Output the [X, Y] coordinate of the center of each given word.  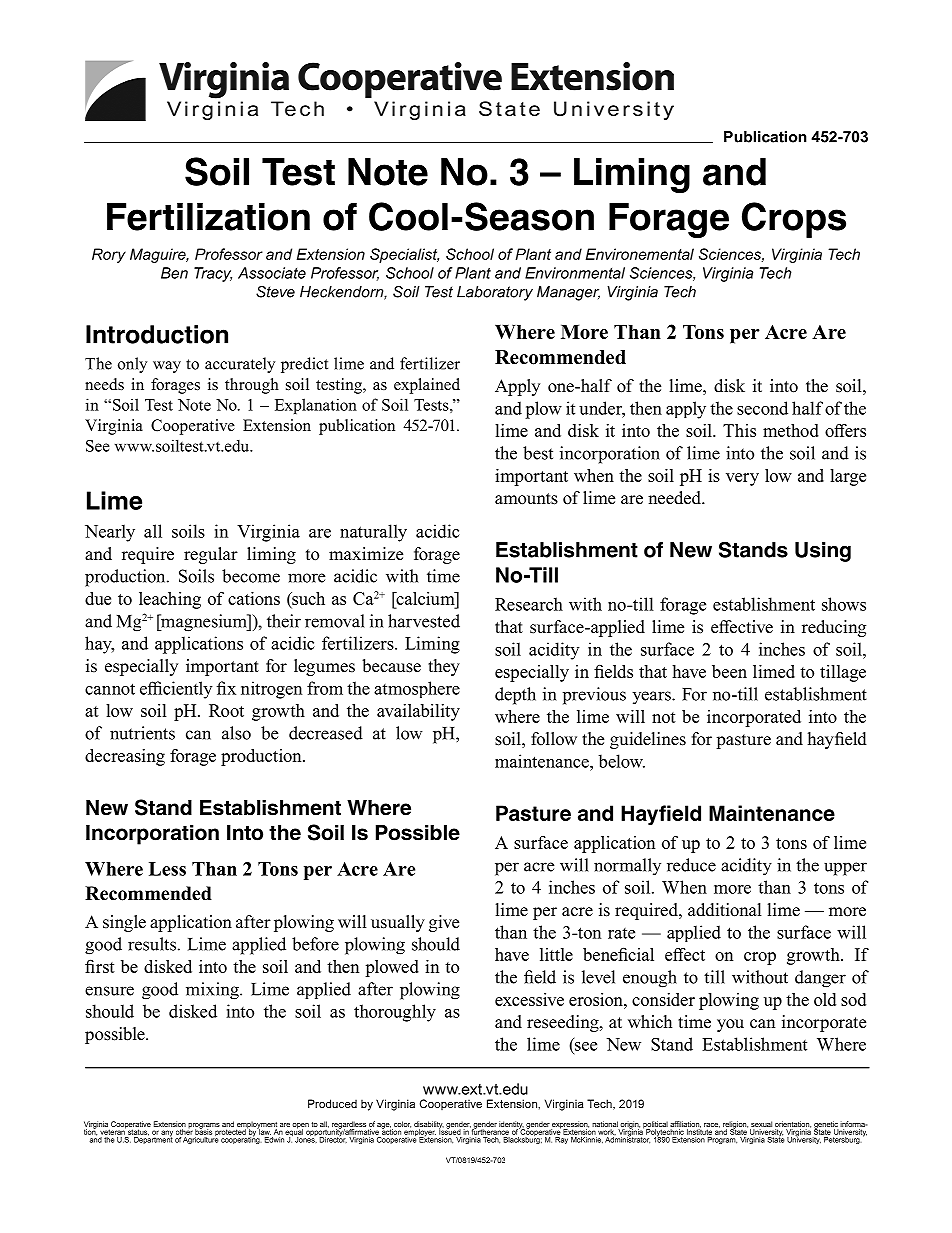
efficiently [176, 690]
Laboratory [495, 293]
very [742, 479]
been [729, 671]
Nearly [110, 533]
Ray [561, 1140]
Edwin [274, 1140]
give [444, 923]
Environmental [575, 273]
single [124, 923]
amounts [526, 499]
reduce [691, 865]
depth [515, 696]
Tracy [213, 274]
